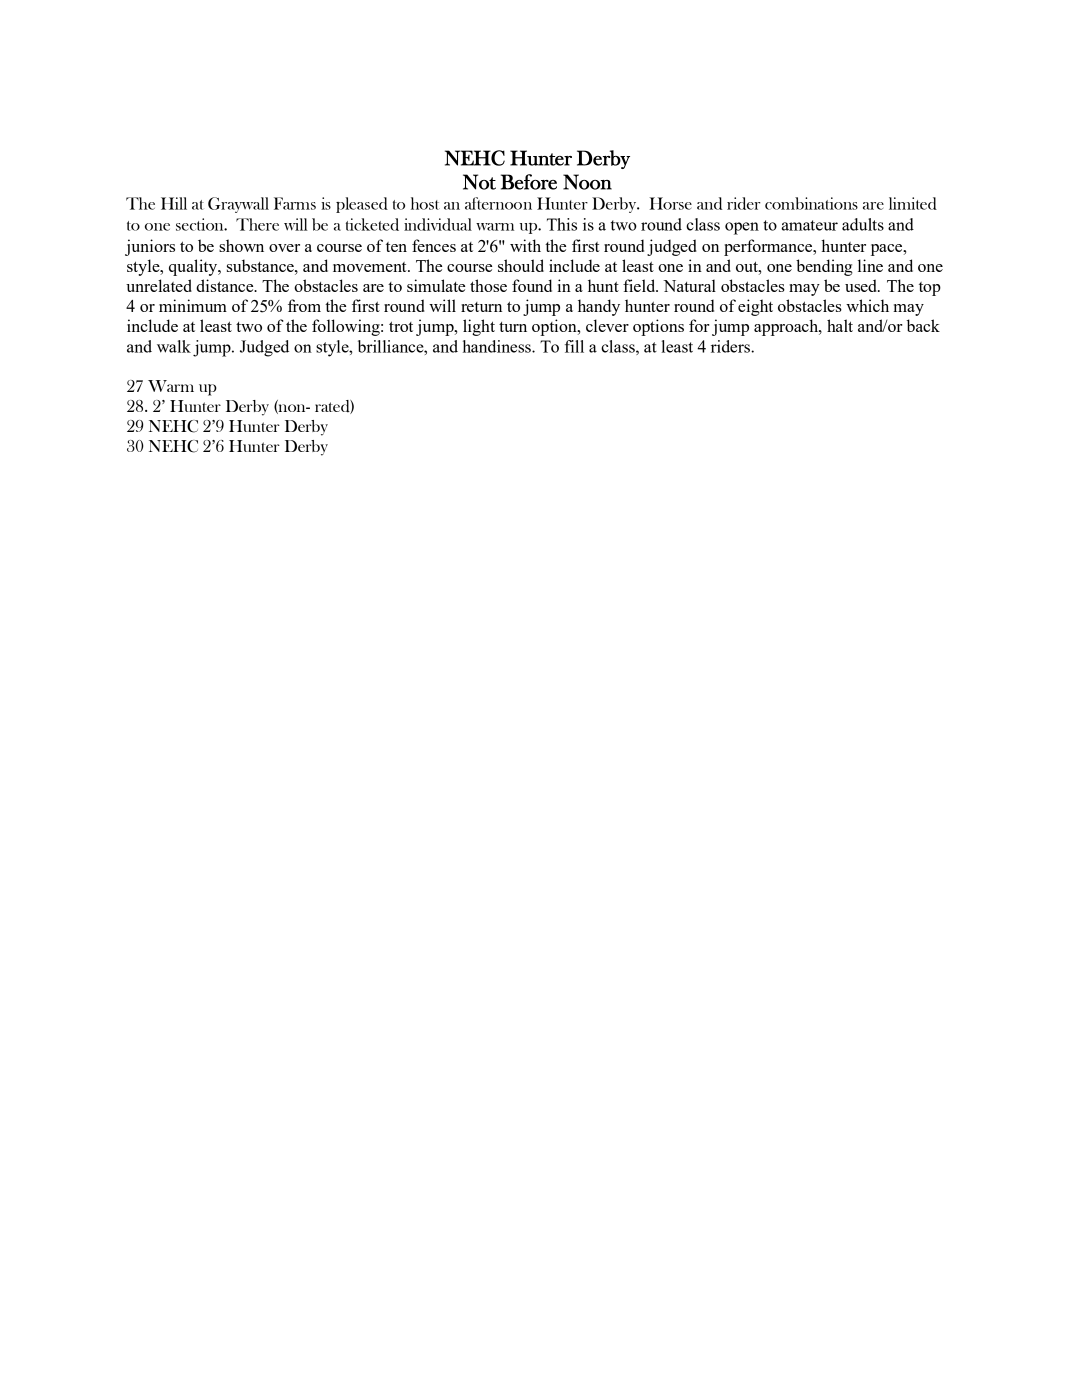 The width and height of the screenshot is (1074, 1389). I want to click on which, so click(867, 305).
